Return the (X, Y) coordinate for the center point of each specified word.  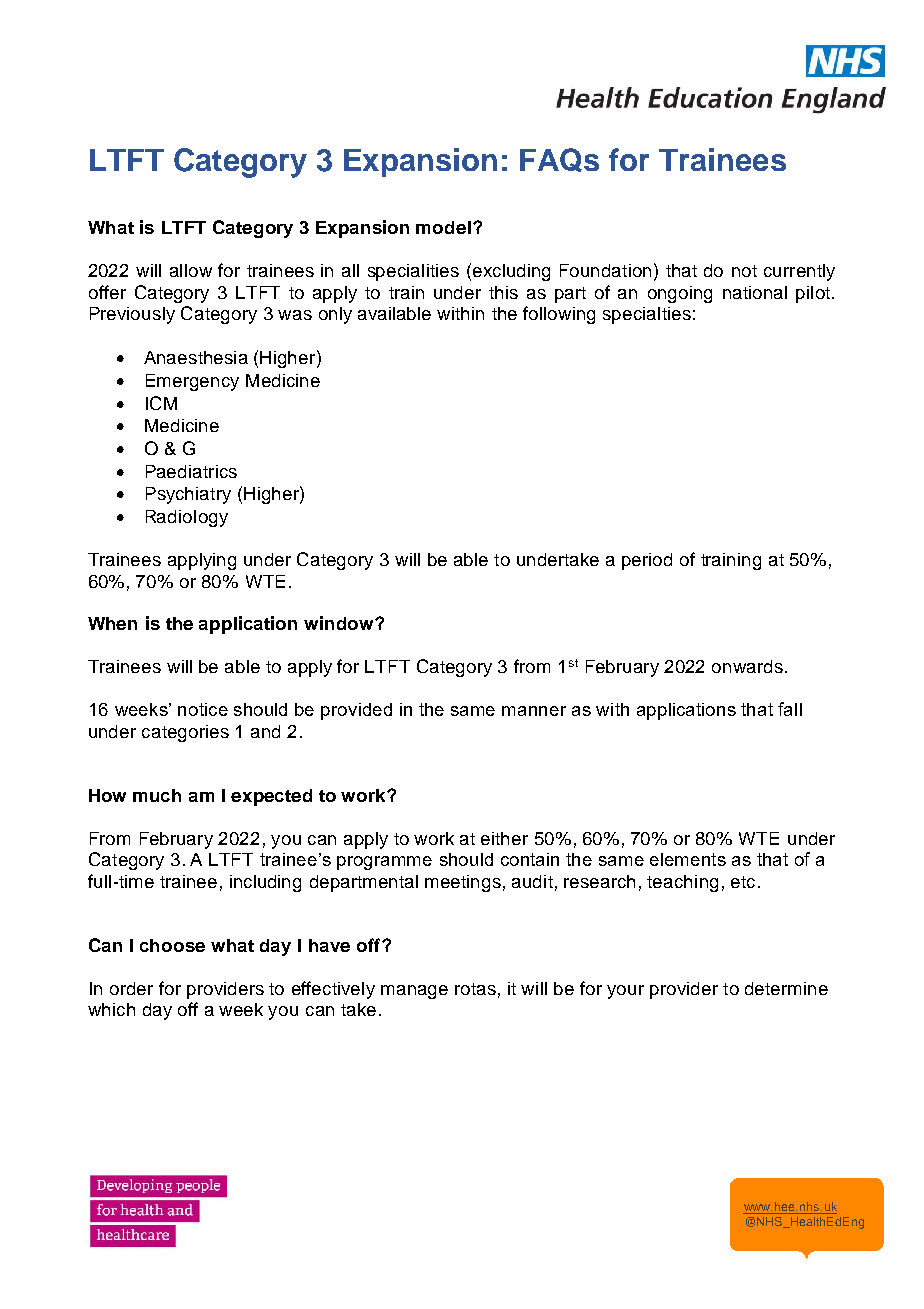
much (157, 795)
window (340, 623)
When (112, 623)
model (443, 227)
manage (414, 992)
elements (688, 859)
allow (191, 270)
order (131, 988)
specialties (647, 315)
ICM (161, 403)
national (755, 292)
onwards (747, 666)
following (559, 315)
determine (786, 988)
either (504, 838)
